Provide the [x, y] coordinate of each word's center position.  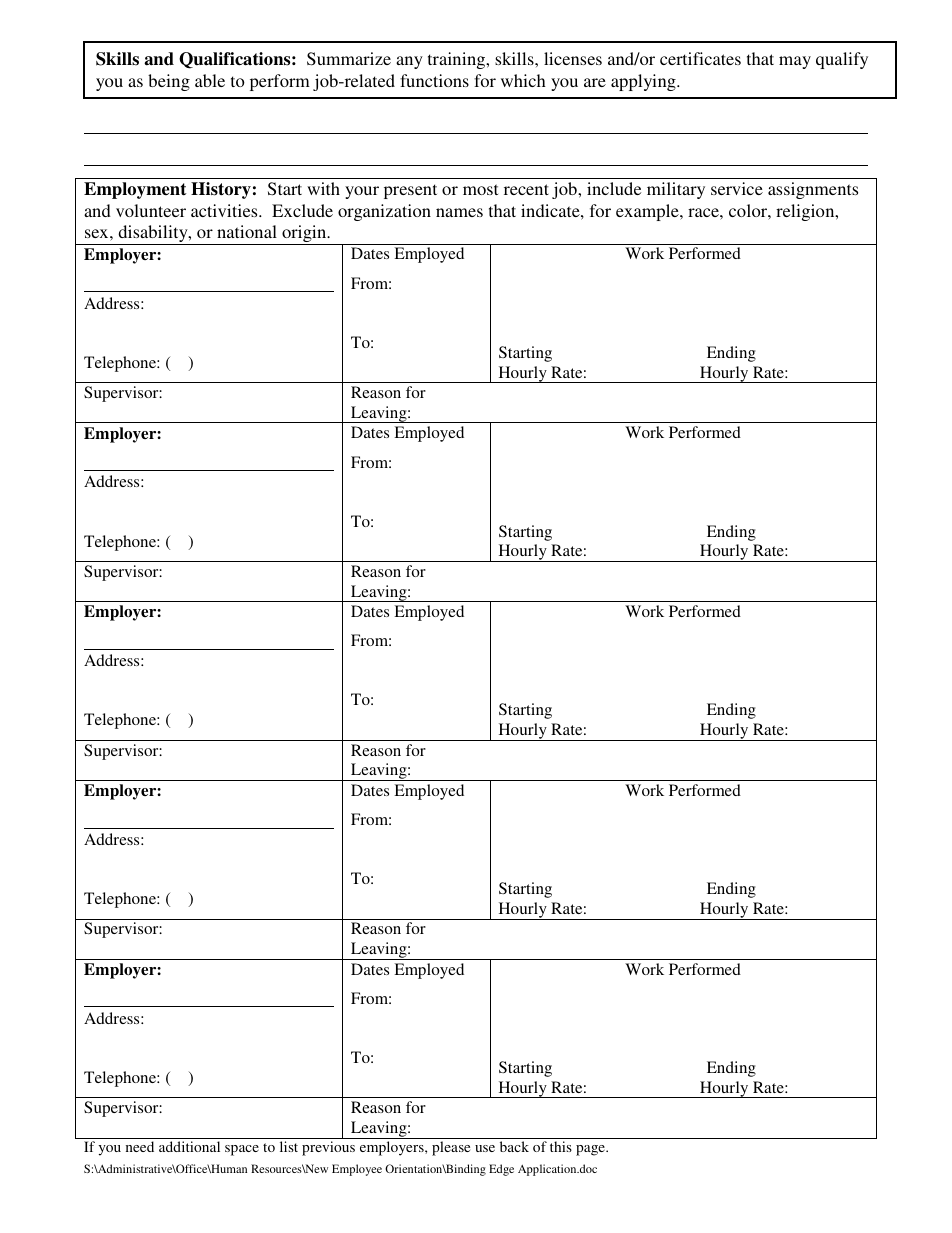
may [795, 62]
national [247, 231]
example [648, 212]
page [591, 1150]
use [485, 1148]
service [737, 188]
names [459, 212]
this [561, 1146]
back [514, 1146]
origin [304, 235]
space [242, 1150]
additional [189, 1146]
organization [384, 212]
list [289, 1146]
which [523, 80]
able [210, 80]
